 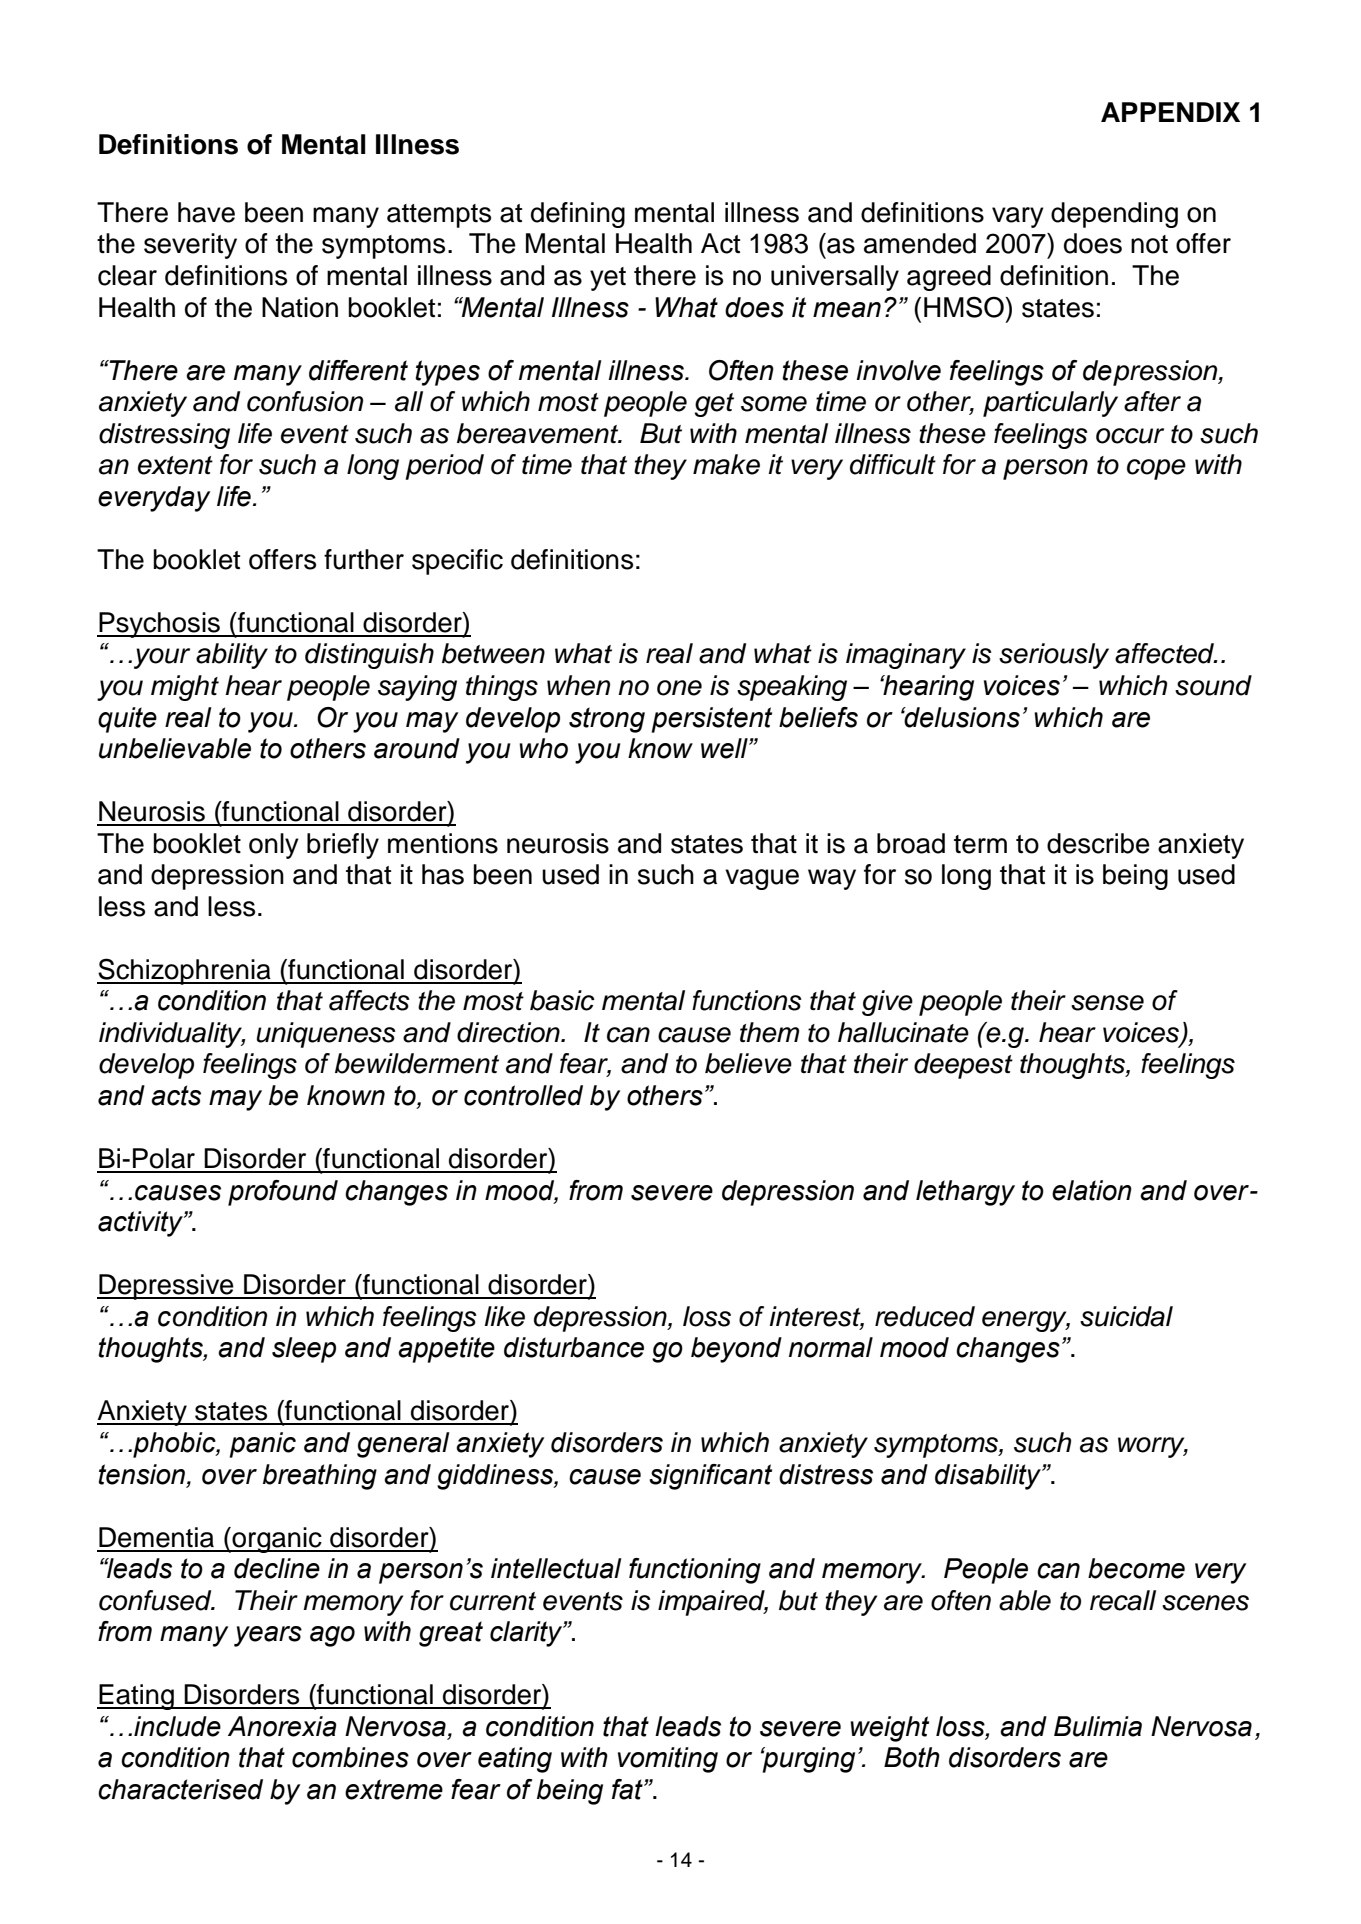 I want to click on Anorexia, so click(x=282, y=1726).
